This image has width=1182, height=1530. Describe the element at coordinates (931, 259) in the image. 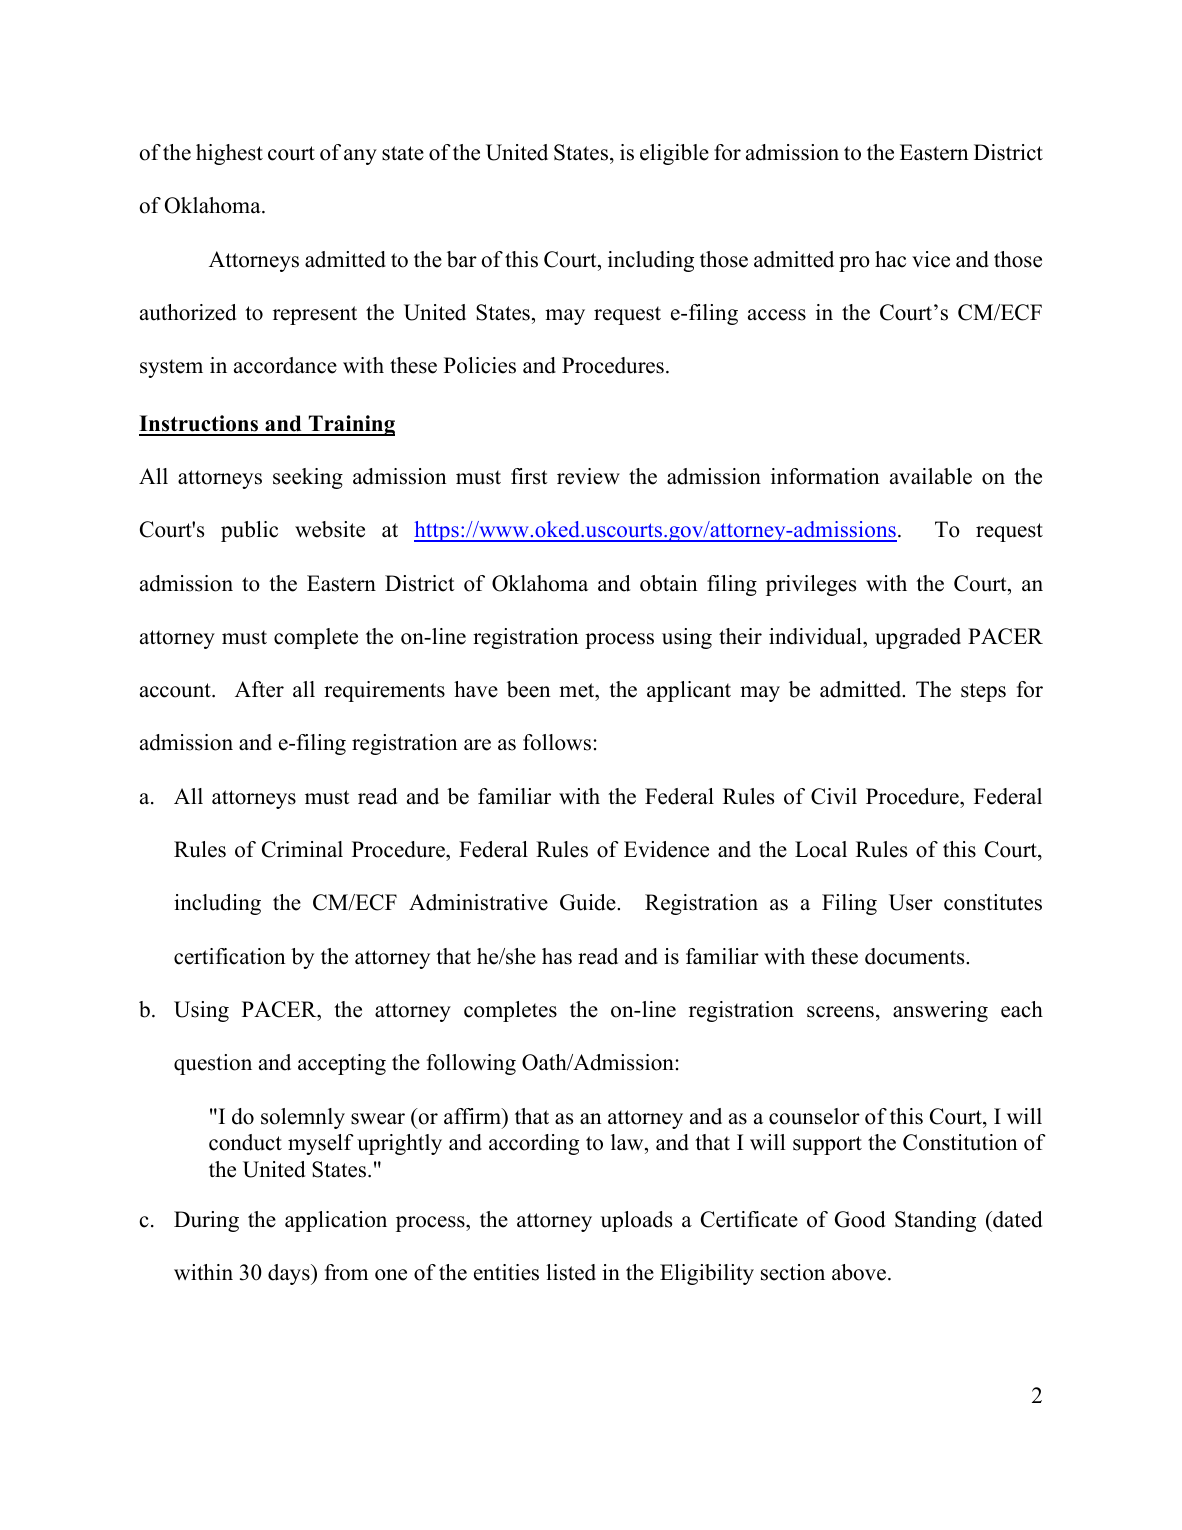

I see `vice` at that location.
